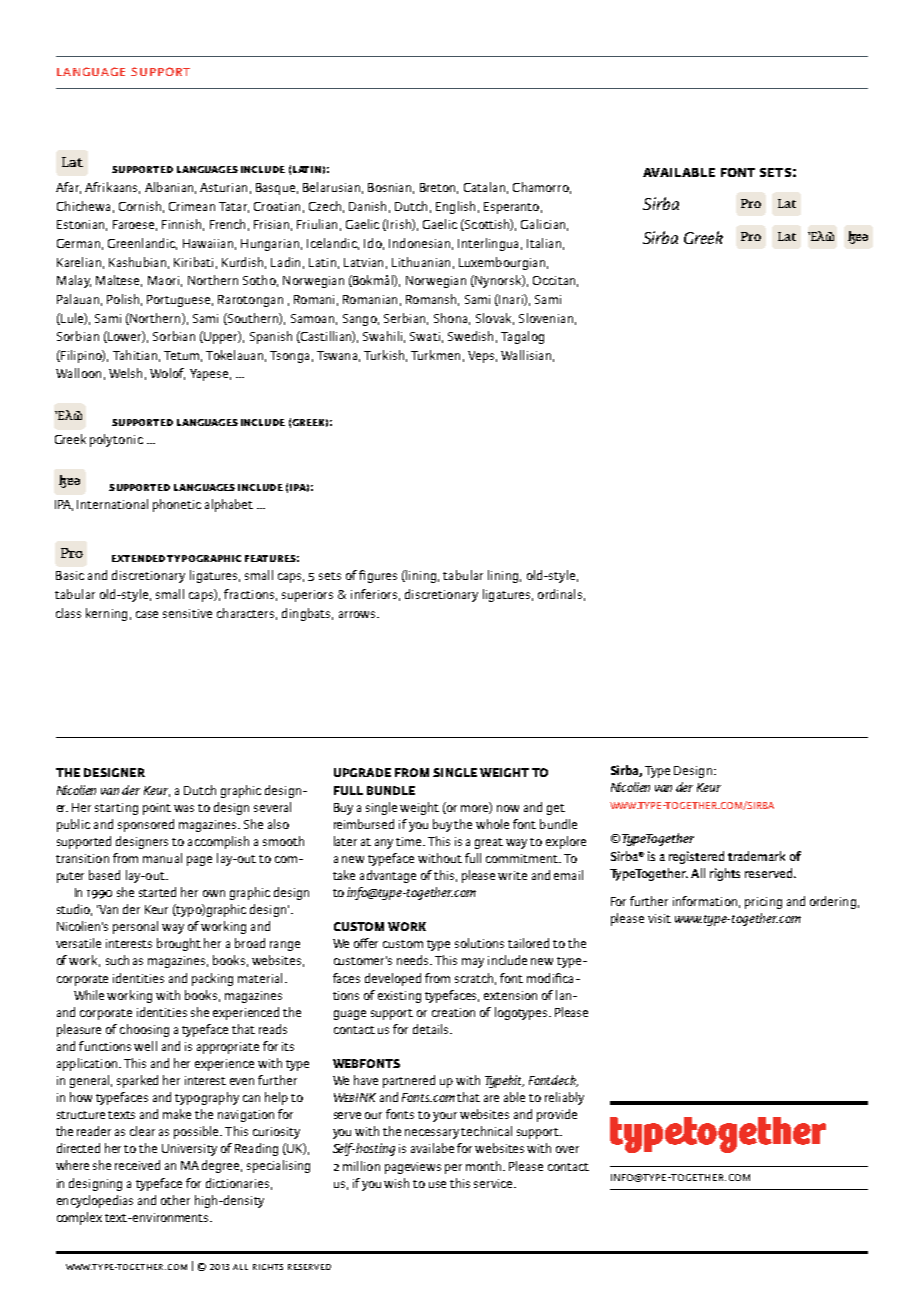 This document has width=924, height=1308. Describe the element at coordinates (544, 243) in the document. I see `Italian` at that location.
